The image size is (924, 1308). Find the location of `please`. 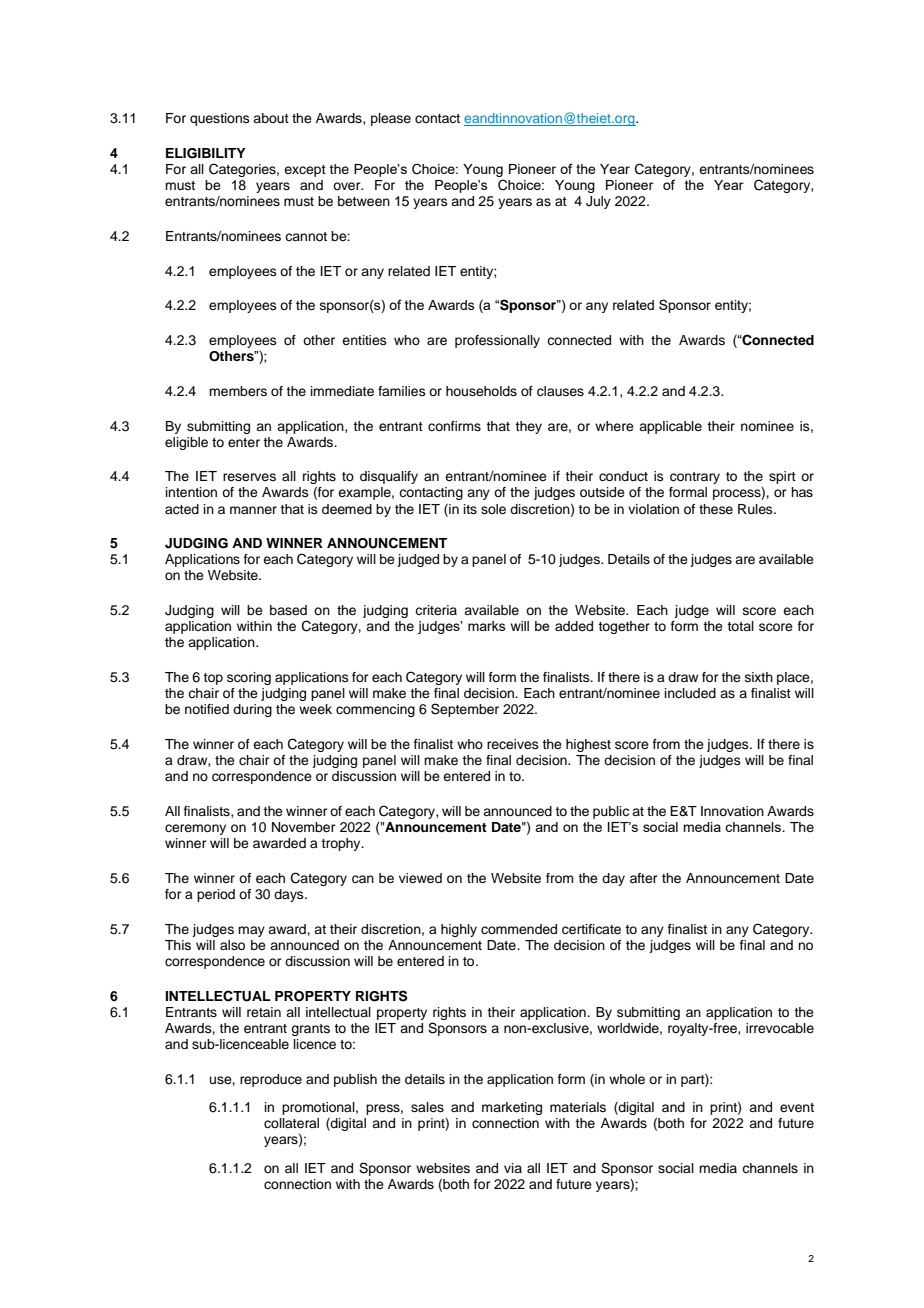

please is located at coordinates (391, 119).
